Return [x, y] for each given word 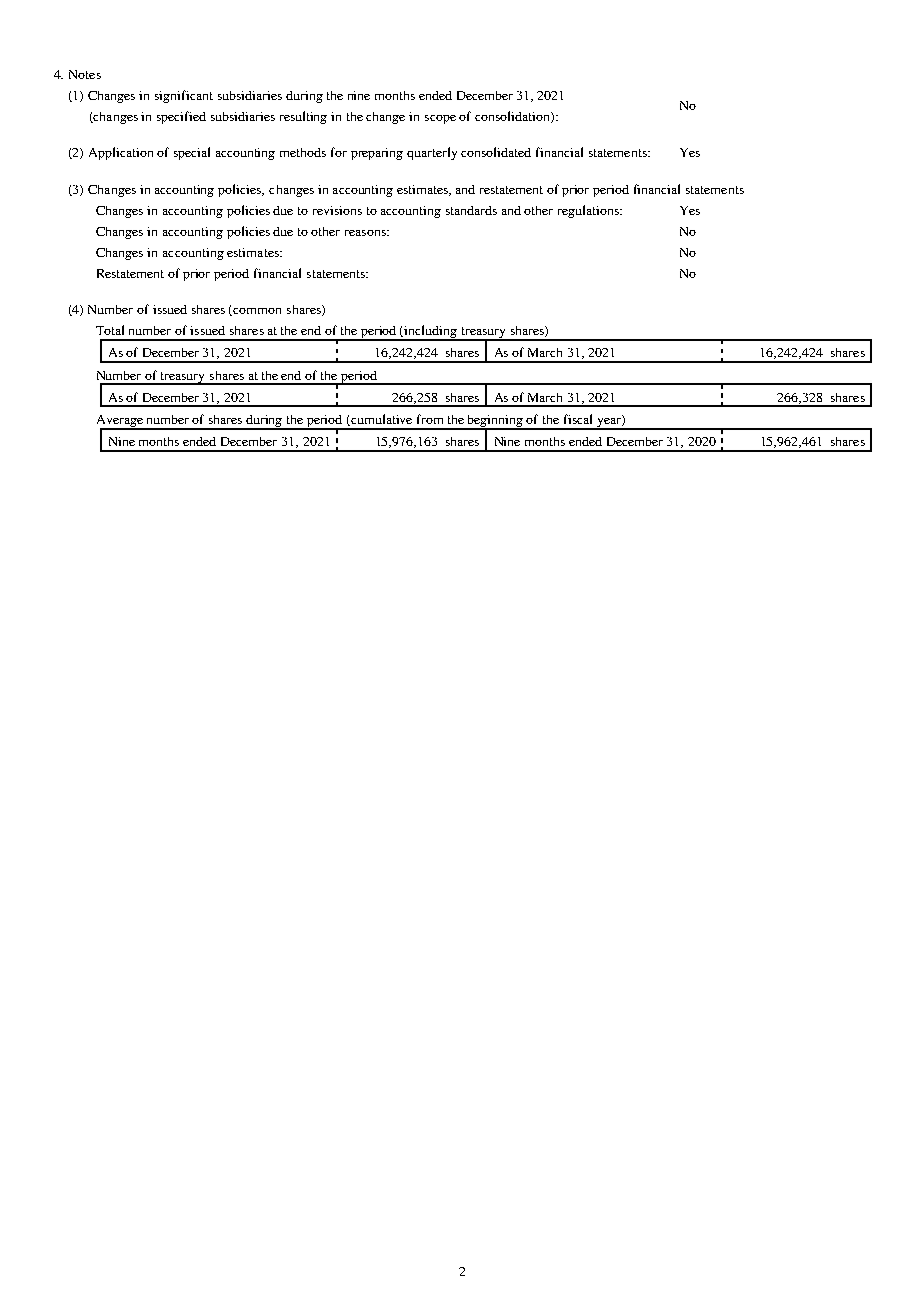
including [431, 333]
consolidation [513, 117]
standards [471, 210]
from [430, 419]
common [257, 311]
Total [110, 330]
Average [121, 422]
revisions [337, 210]
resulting [303, 117]
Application [121, 153]
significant [184, 96]
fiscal [578, 419]
